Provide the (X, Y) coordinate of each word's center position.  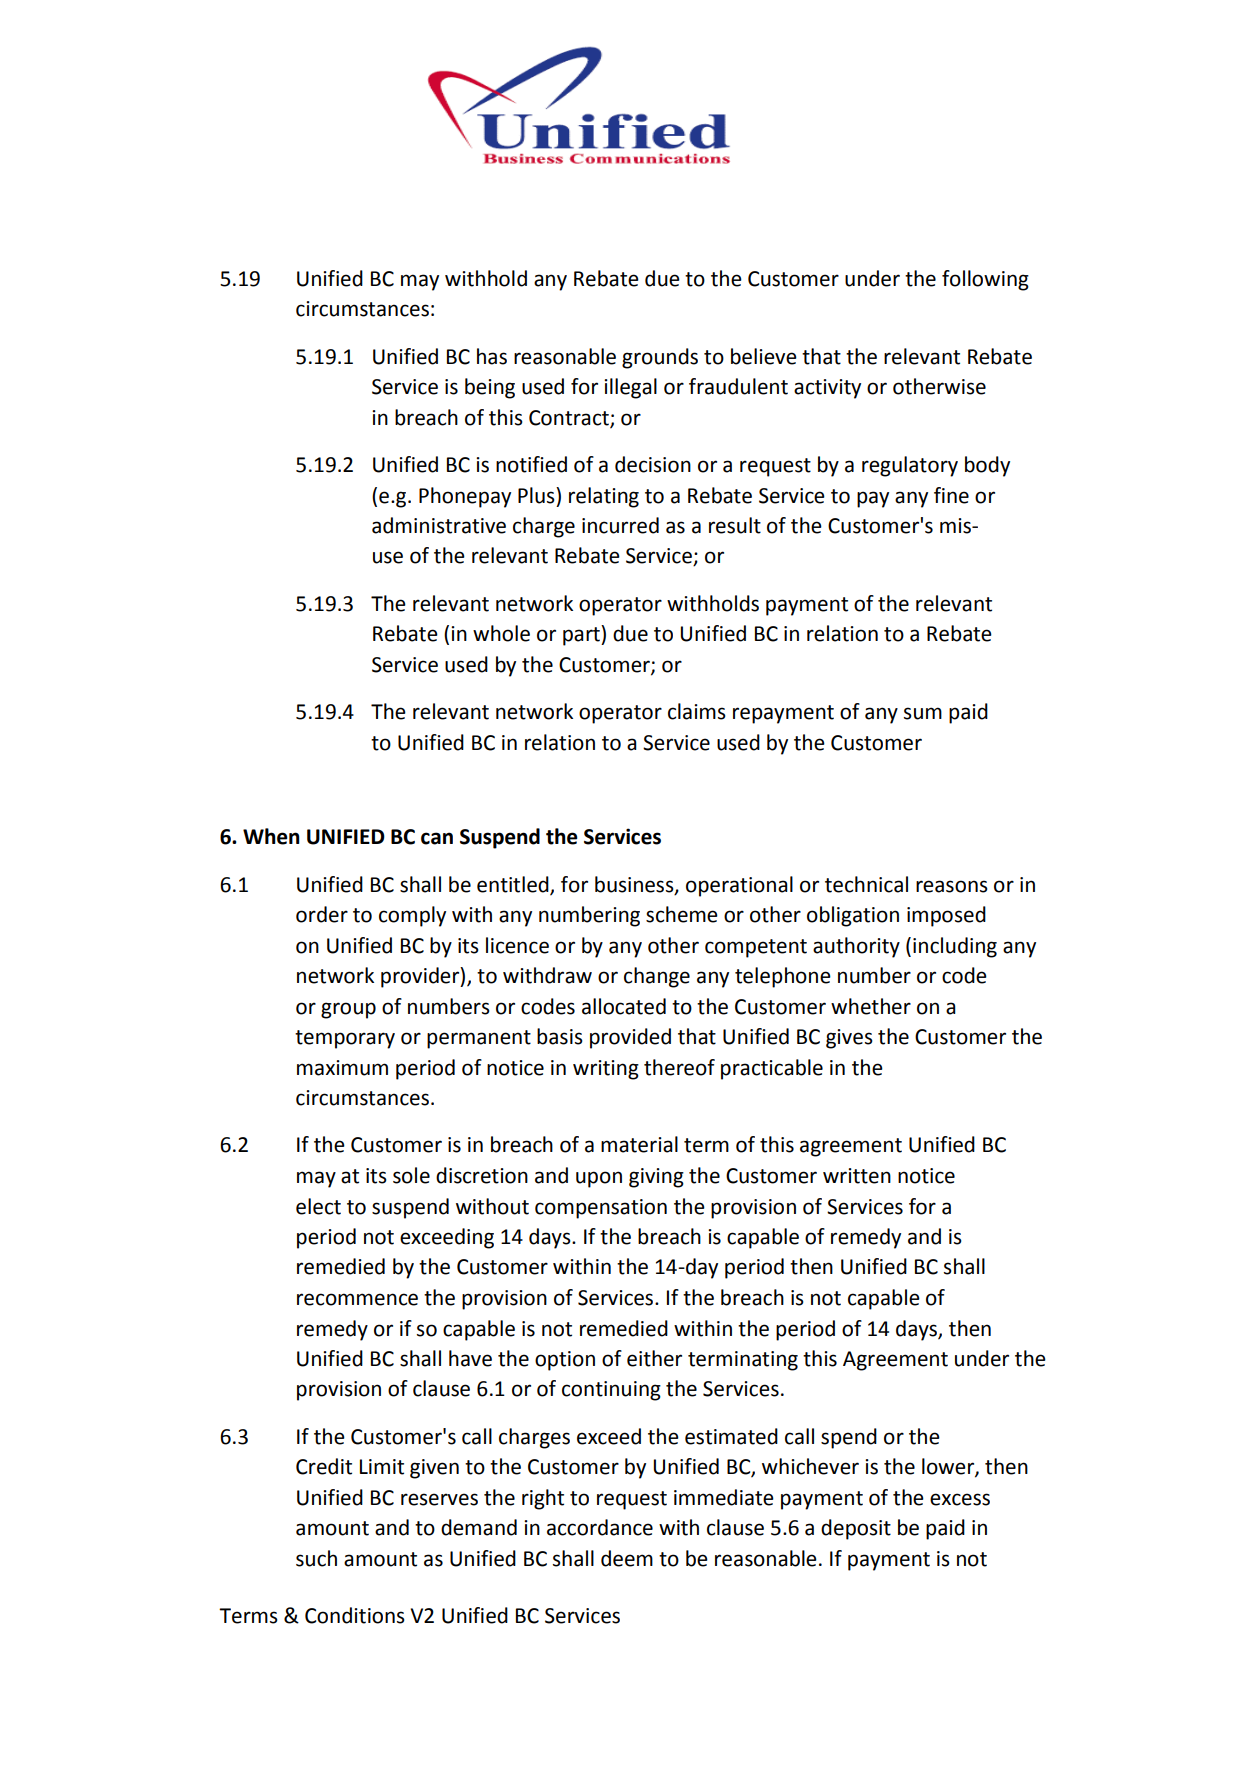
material (639, 1144)
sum (923, 713)
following (985, 280)
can (437, 838)
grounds (660, 358)
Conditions (355, 1615)
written (857, 1176)
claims (697, 711)
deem (627, 1558)
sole (411, 1175)
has (492, 356)
